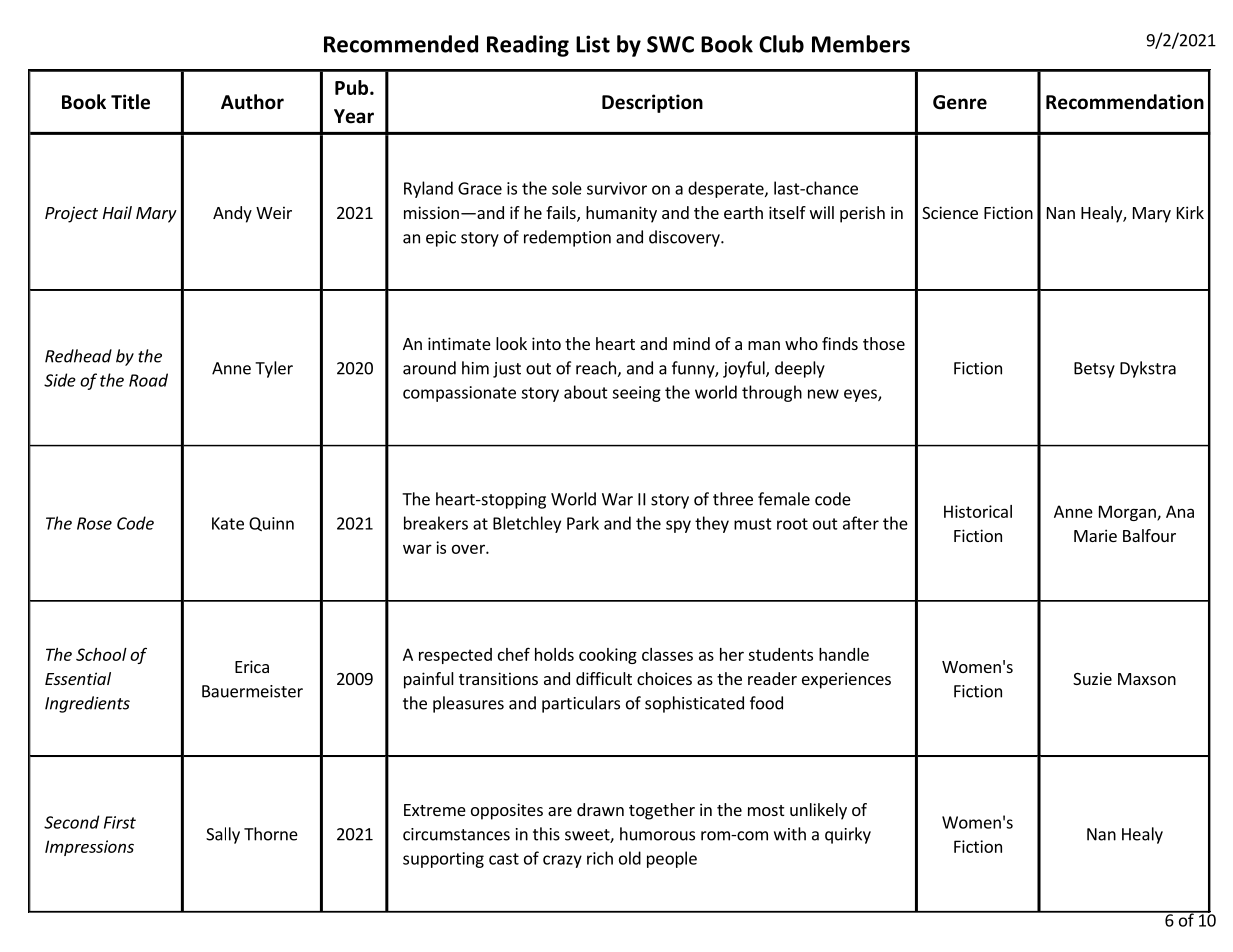  Describe the element at coordinates (848, 835) in the screenshot. I see `quirky` at that location.
